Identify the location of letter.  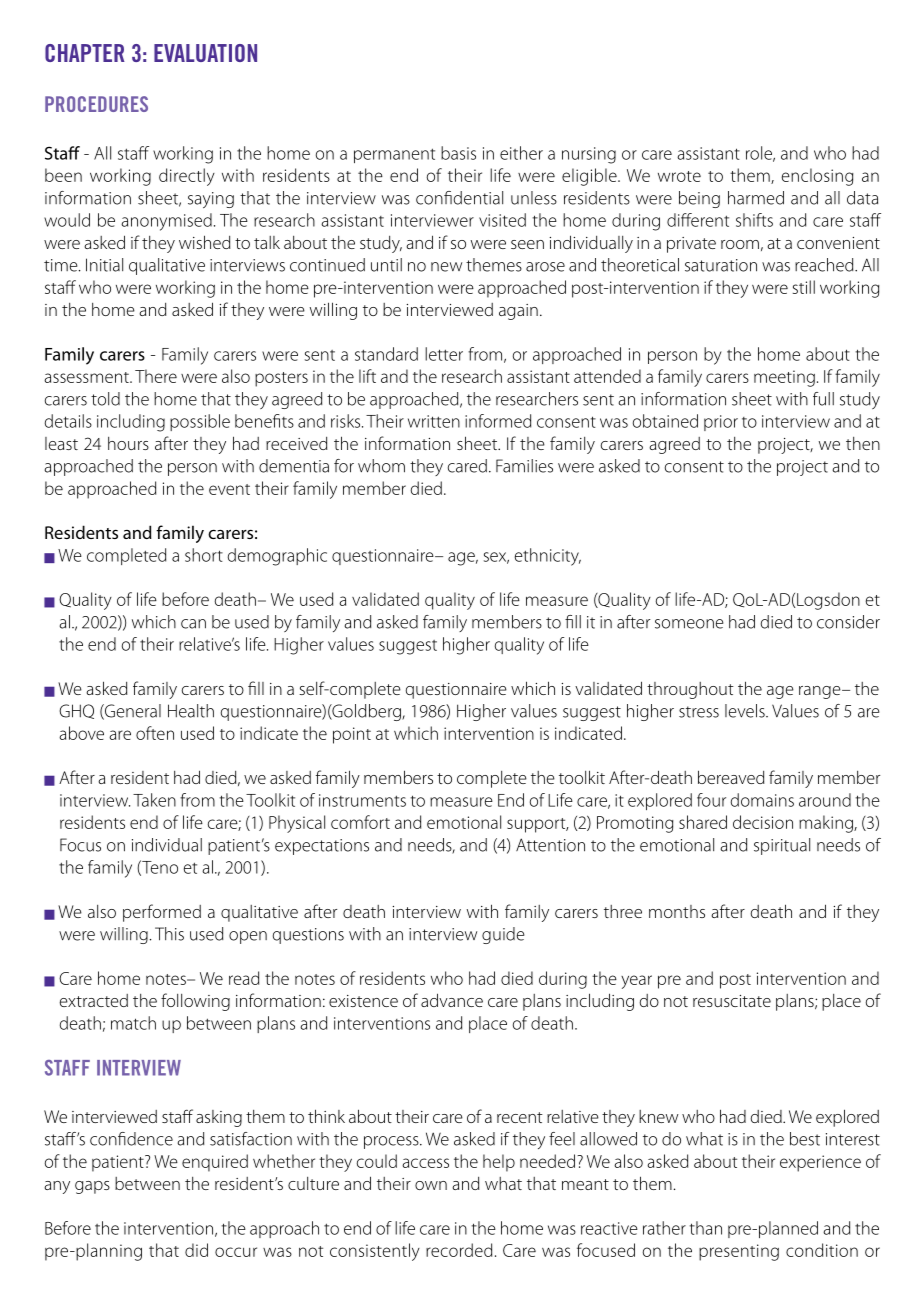
(444, 354).
